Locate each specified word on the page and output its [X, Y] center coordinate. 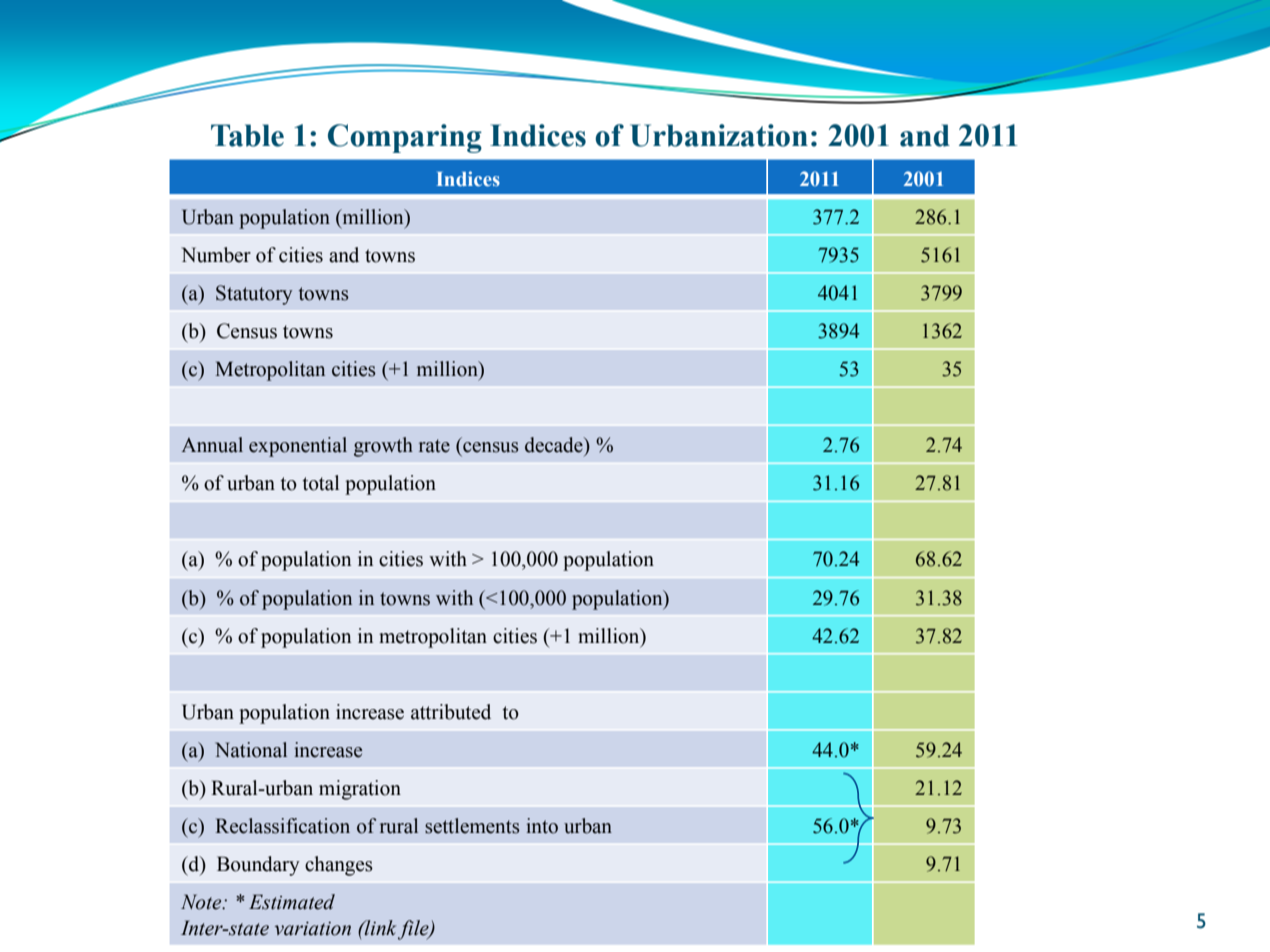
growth [383, 447]
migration [360, 790]
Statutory [254, 295]
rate [434, 446]
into [542, 826]
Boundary [258, 866]
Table [247, 135]
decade [555, 445]
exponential [298, 447]
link [379, 928]
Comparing [405, 138]
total [320, 483]
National [251, 750]
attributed [451, 712]
